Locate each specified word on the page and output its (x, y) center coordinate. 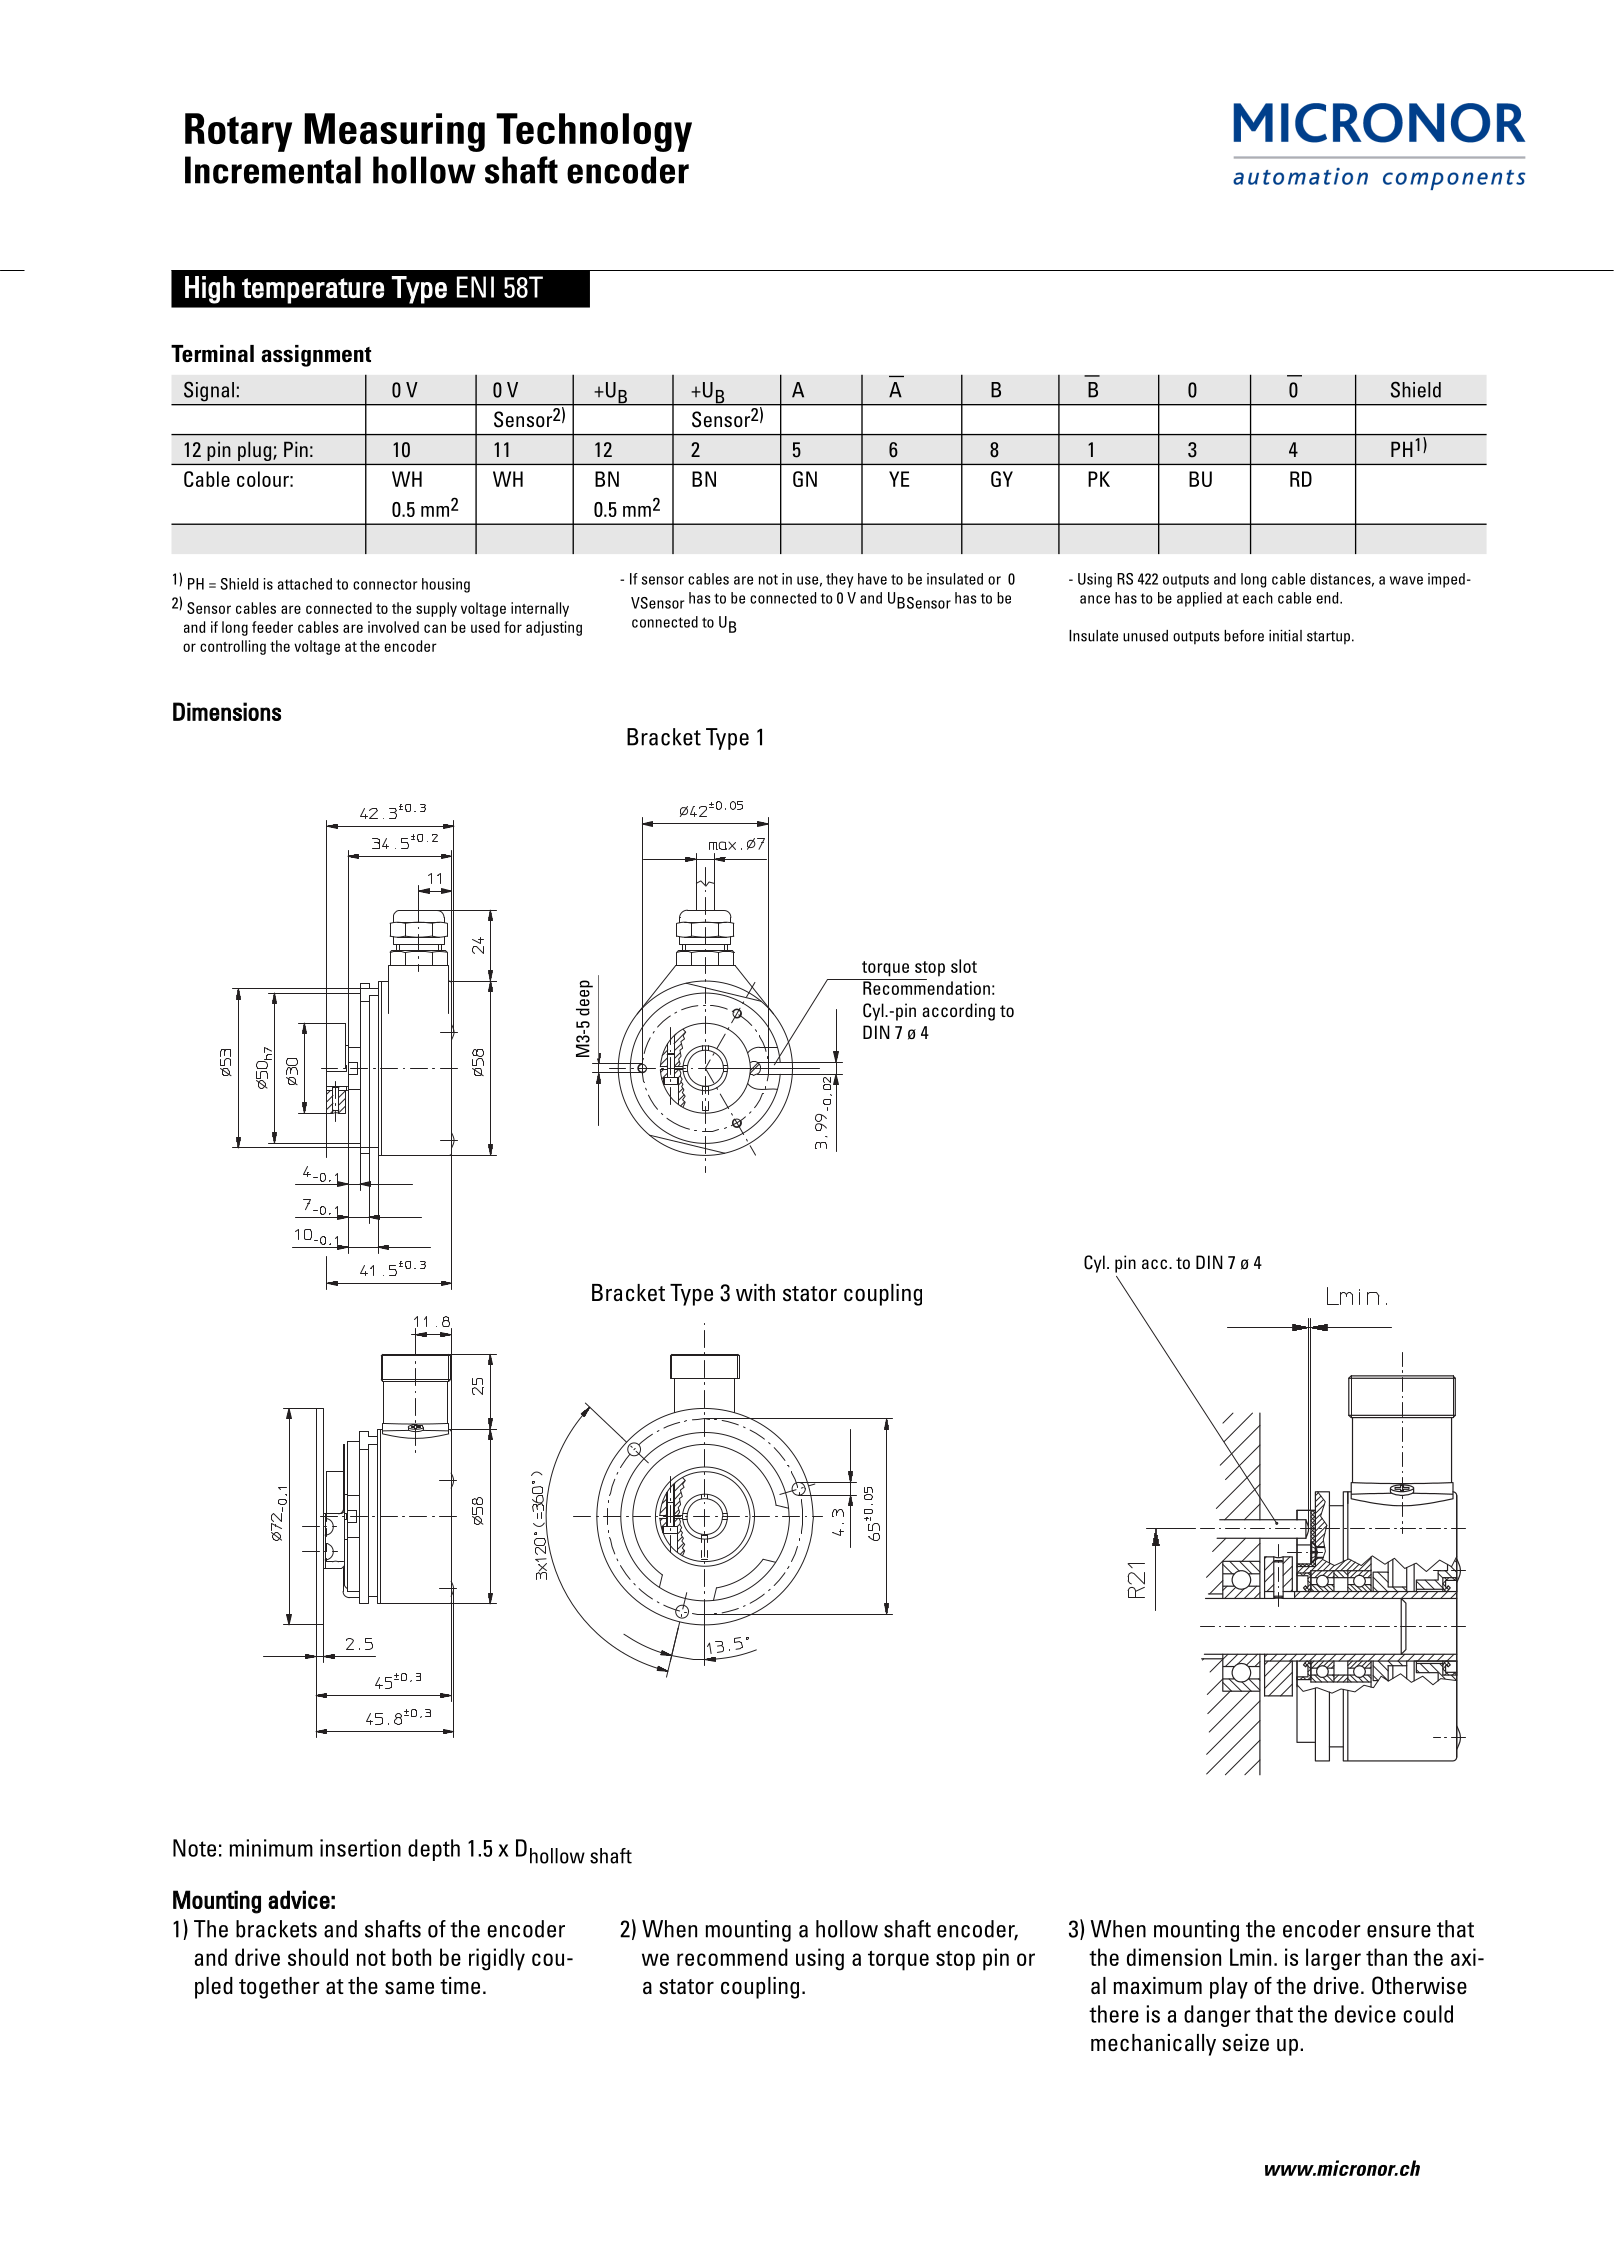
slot (964, 966)
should (318, 1957)
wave (1406, 580)
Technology (594, 132)
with (755, 1292)
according (958, 1012)
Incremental (273, 170)
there (1114, 2014)
